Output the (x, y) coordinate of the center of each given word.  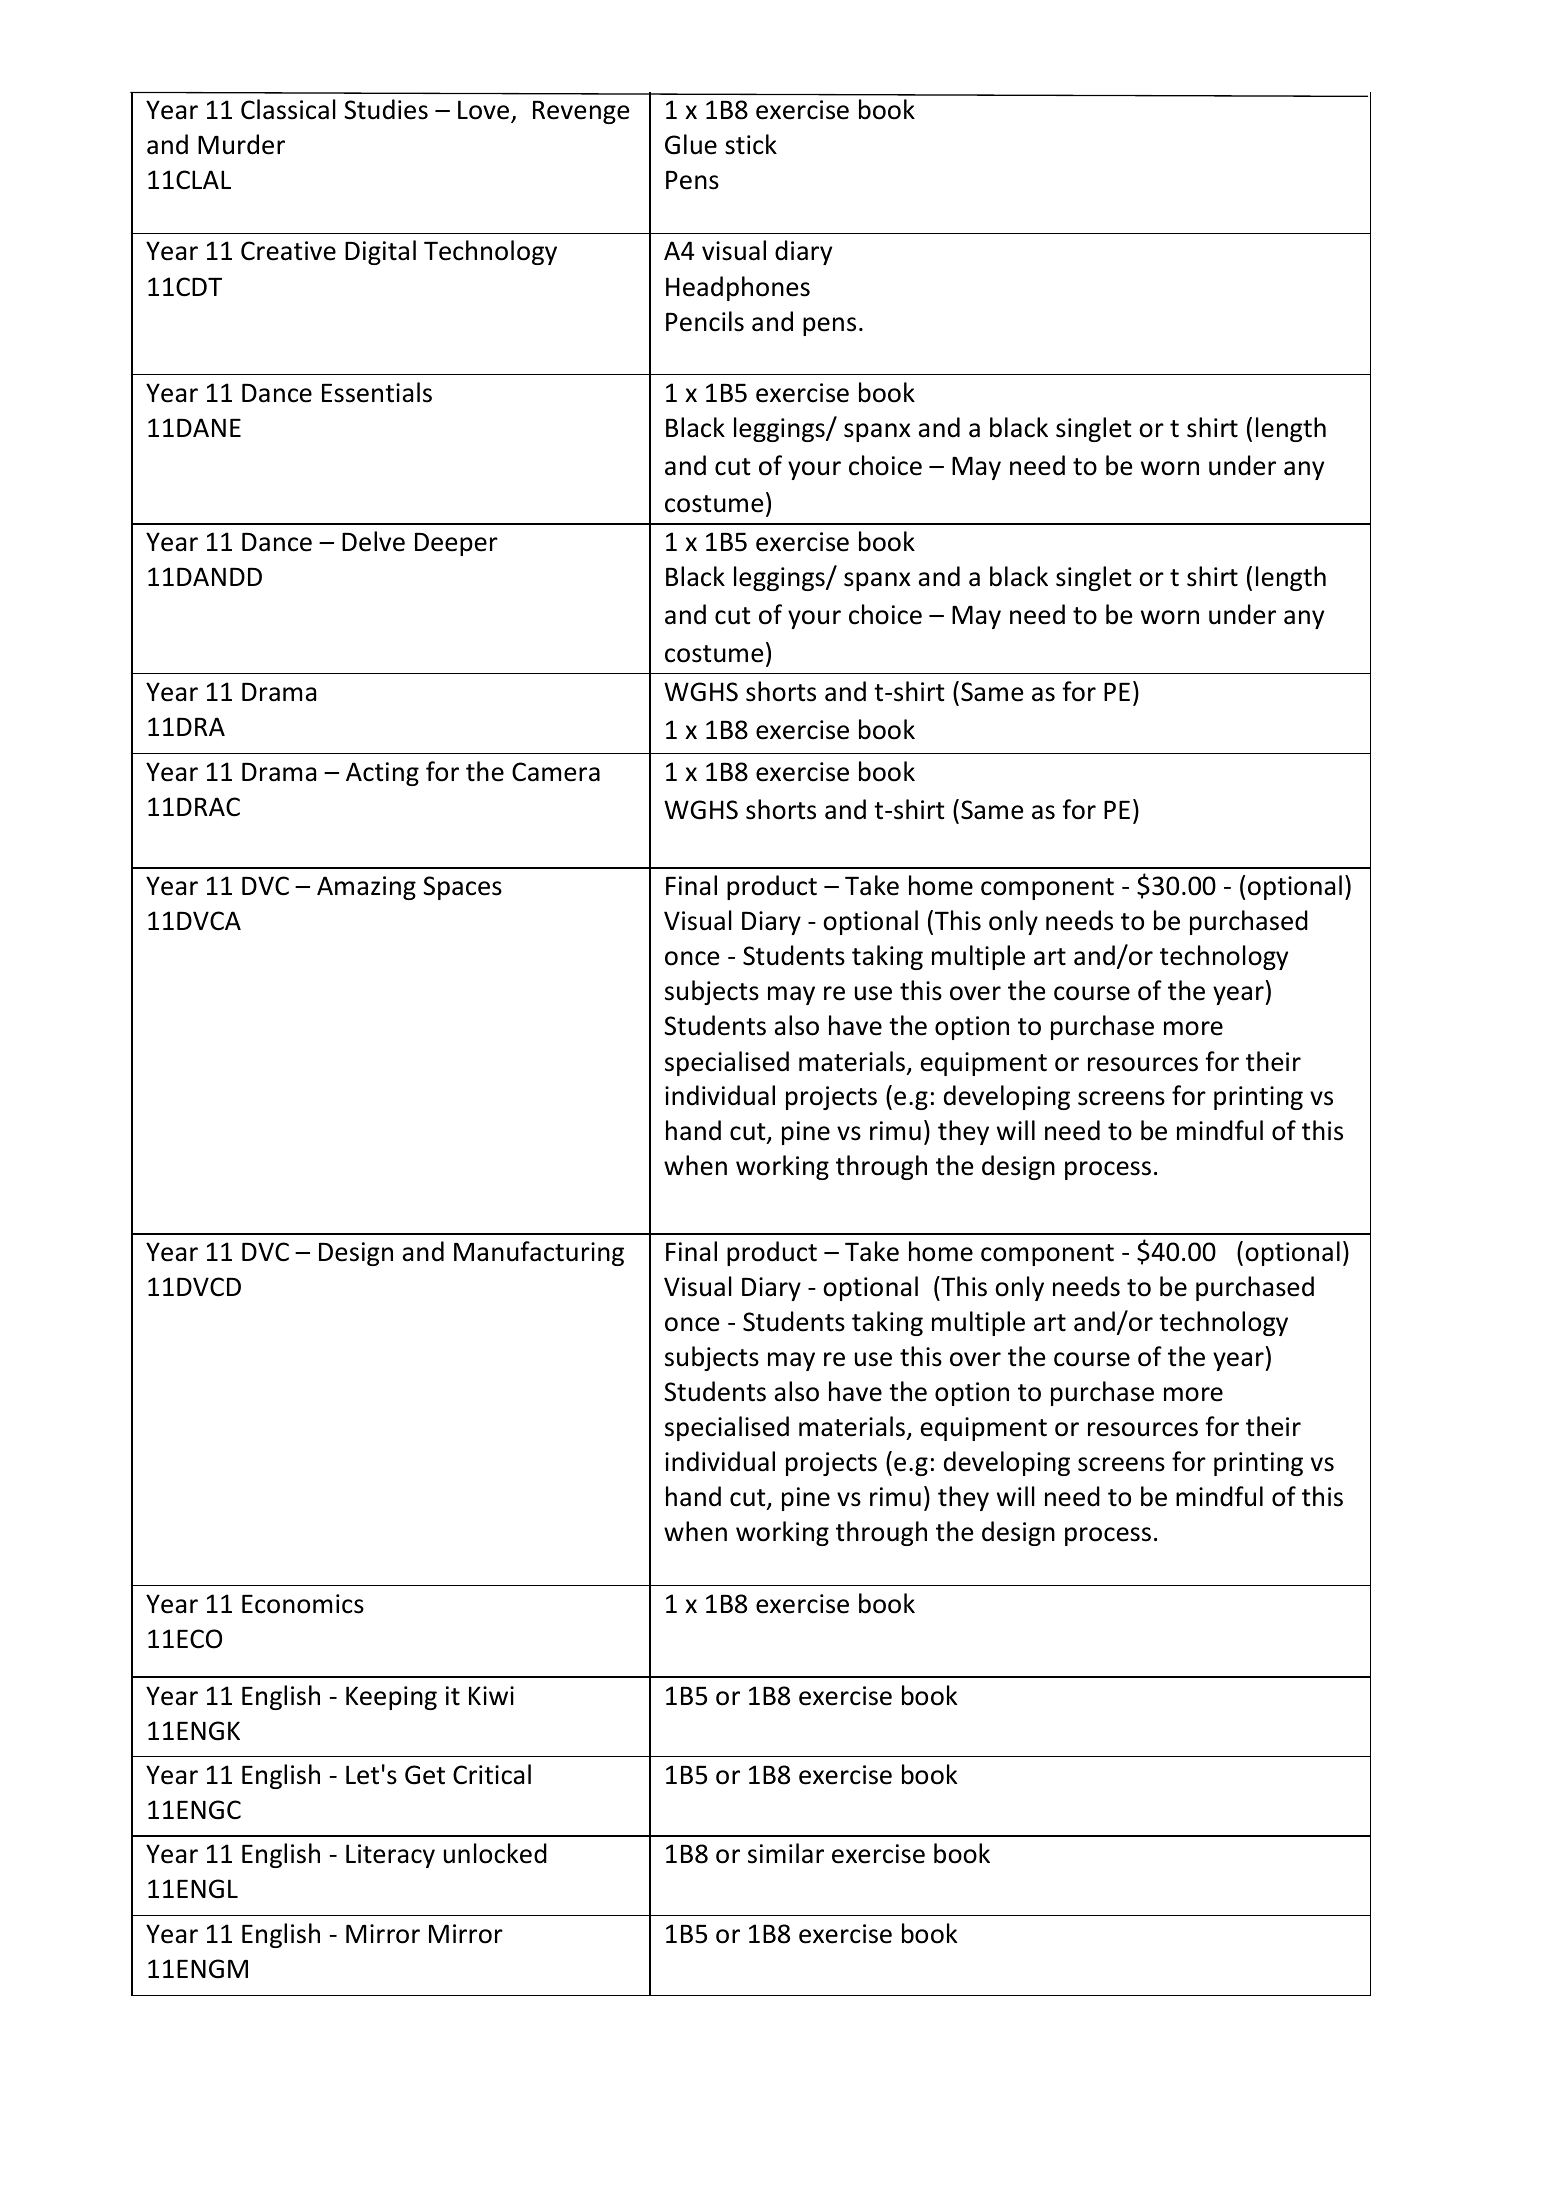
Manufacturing (539, 1253)
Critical (492, 1774)
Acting (382, 774)
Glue (691, 144)
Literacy (390, 1856)
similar (786, 1853)
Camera (556, 772)
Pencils (705, 321)
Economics (303, 1604)
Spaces (462, 888)
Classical (288, 109)
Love (485, 111)
